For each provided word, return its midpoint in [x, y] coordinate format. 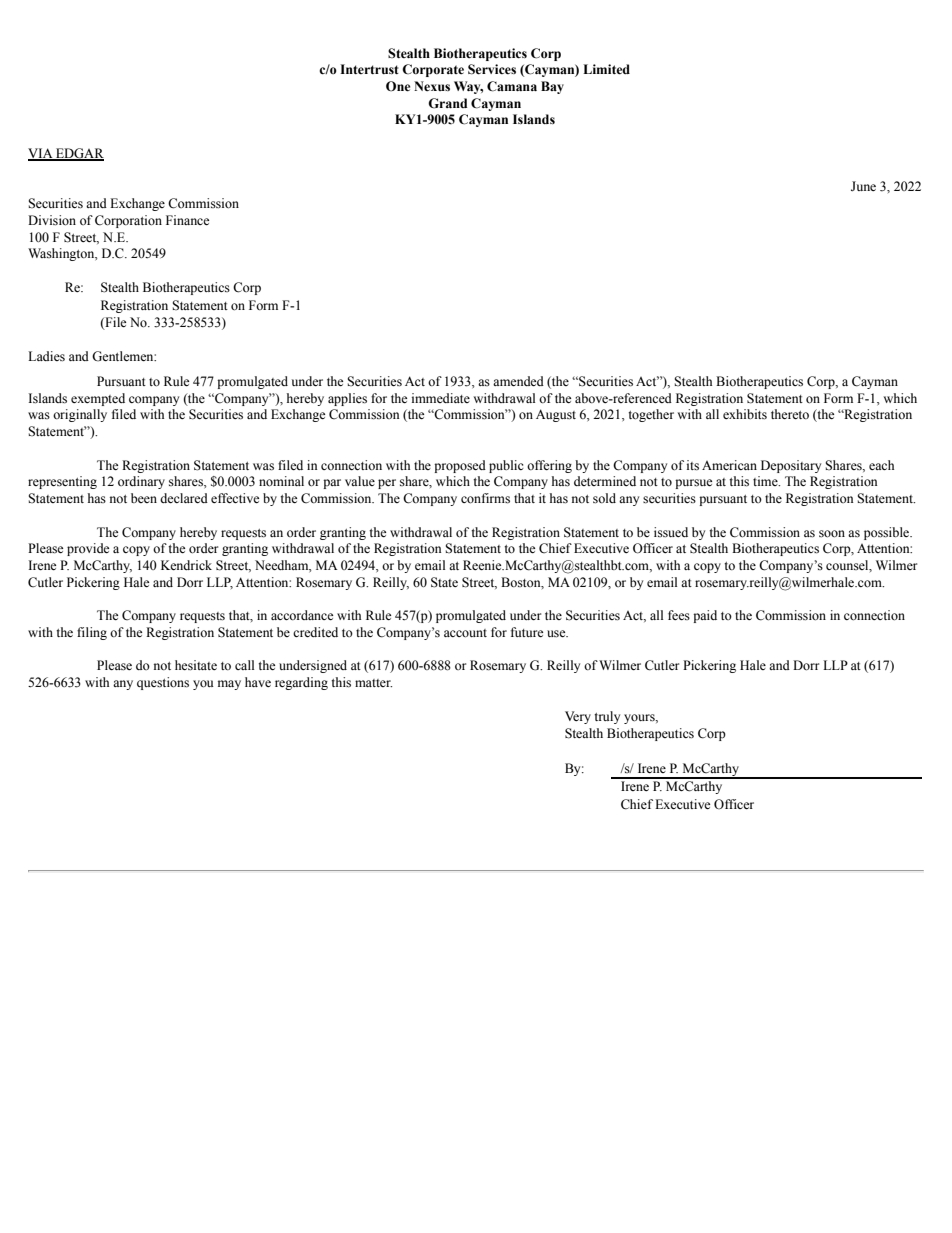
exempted [98, 399]
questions [163, 683]
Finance [187, 220]
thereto [790, 414]
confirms [485, 498]
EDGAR [79, 154]
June [863, 186]
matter [373, 683]
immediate [441, 398]
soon [832, 534]
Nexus [432, 86]
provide [88, 549]
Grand [447, 103]
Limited [606, 69]
